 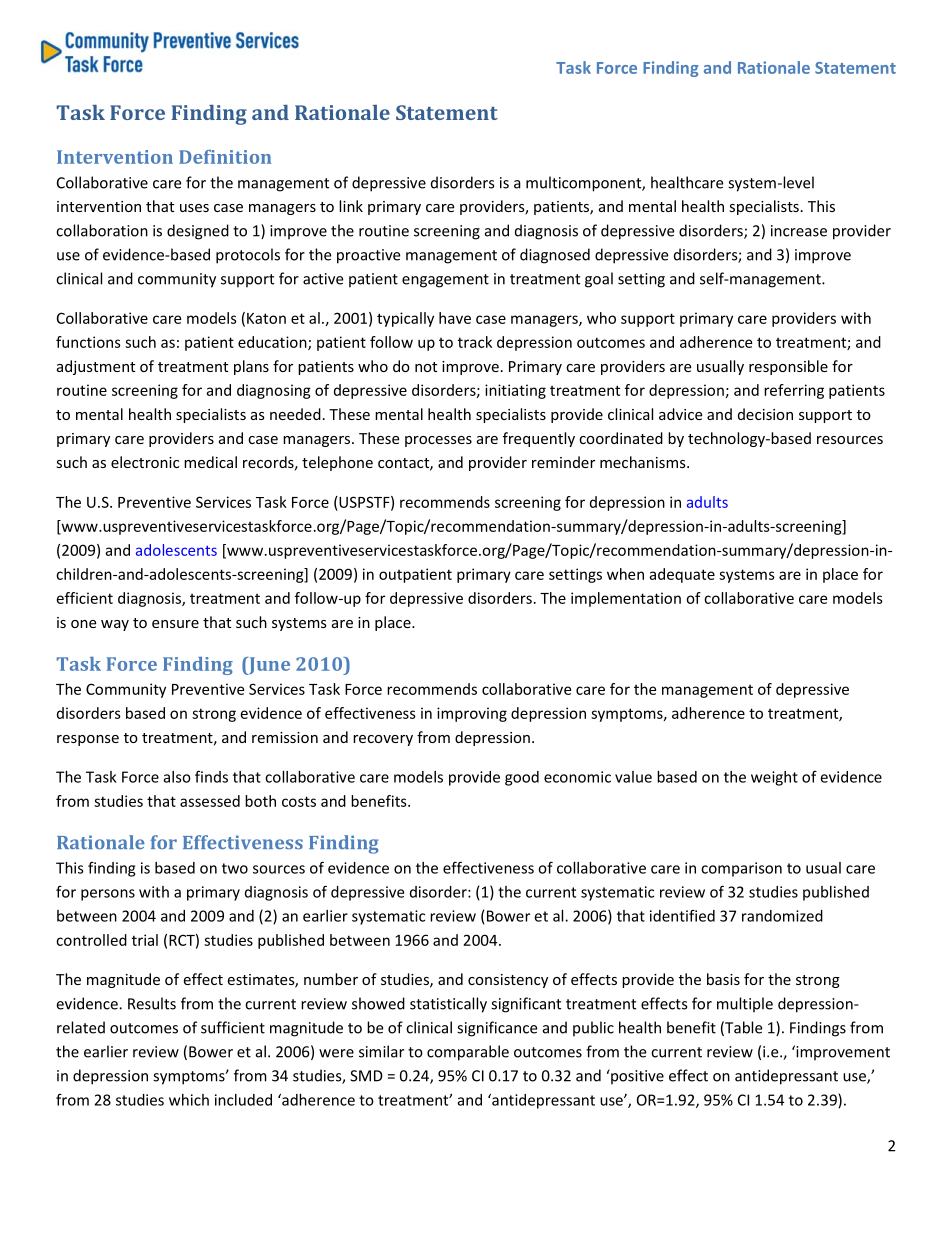 I want to click on ensure, so click(x=175, y=624).
